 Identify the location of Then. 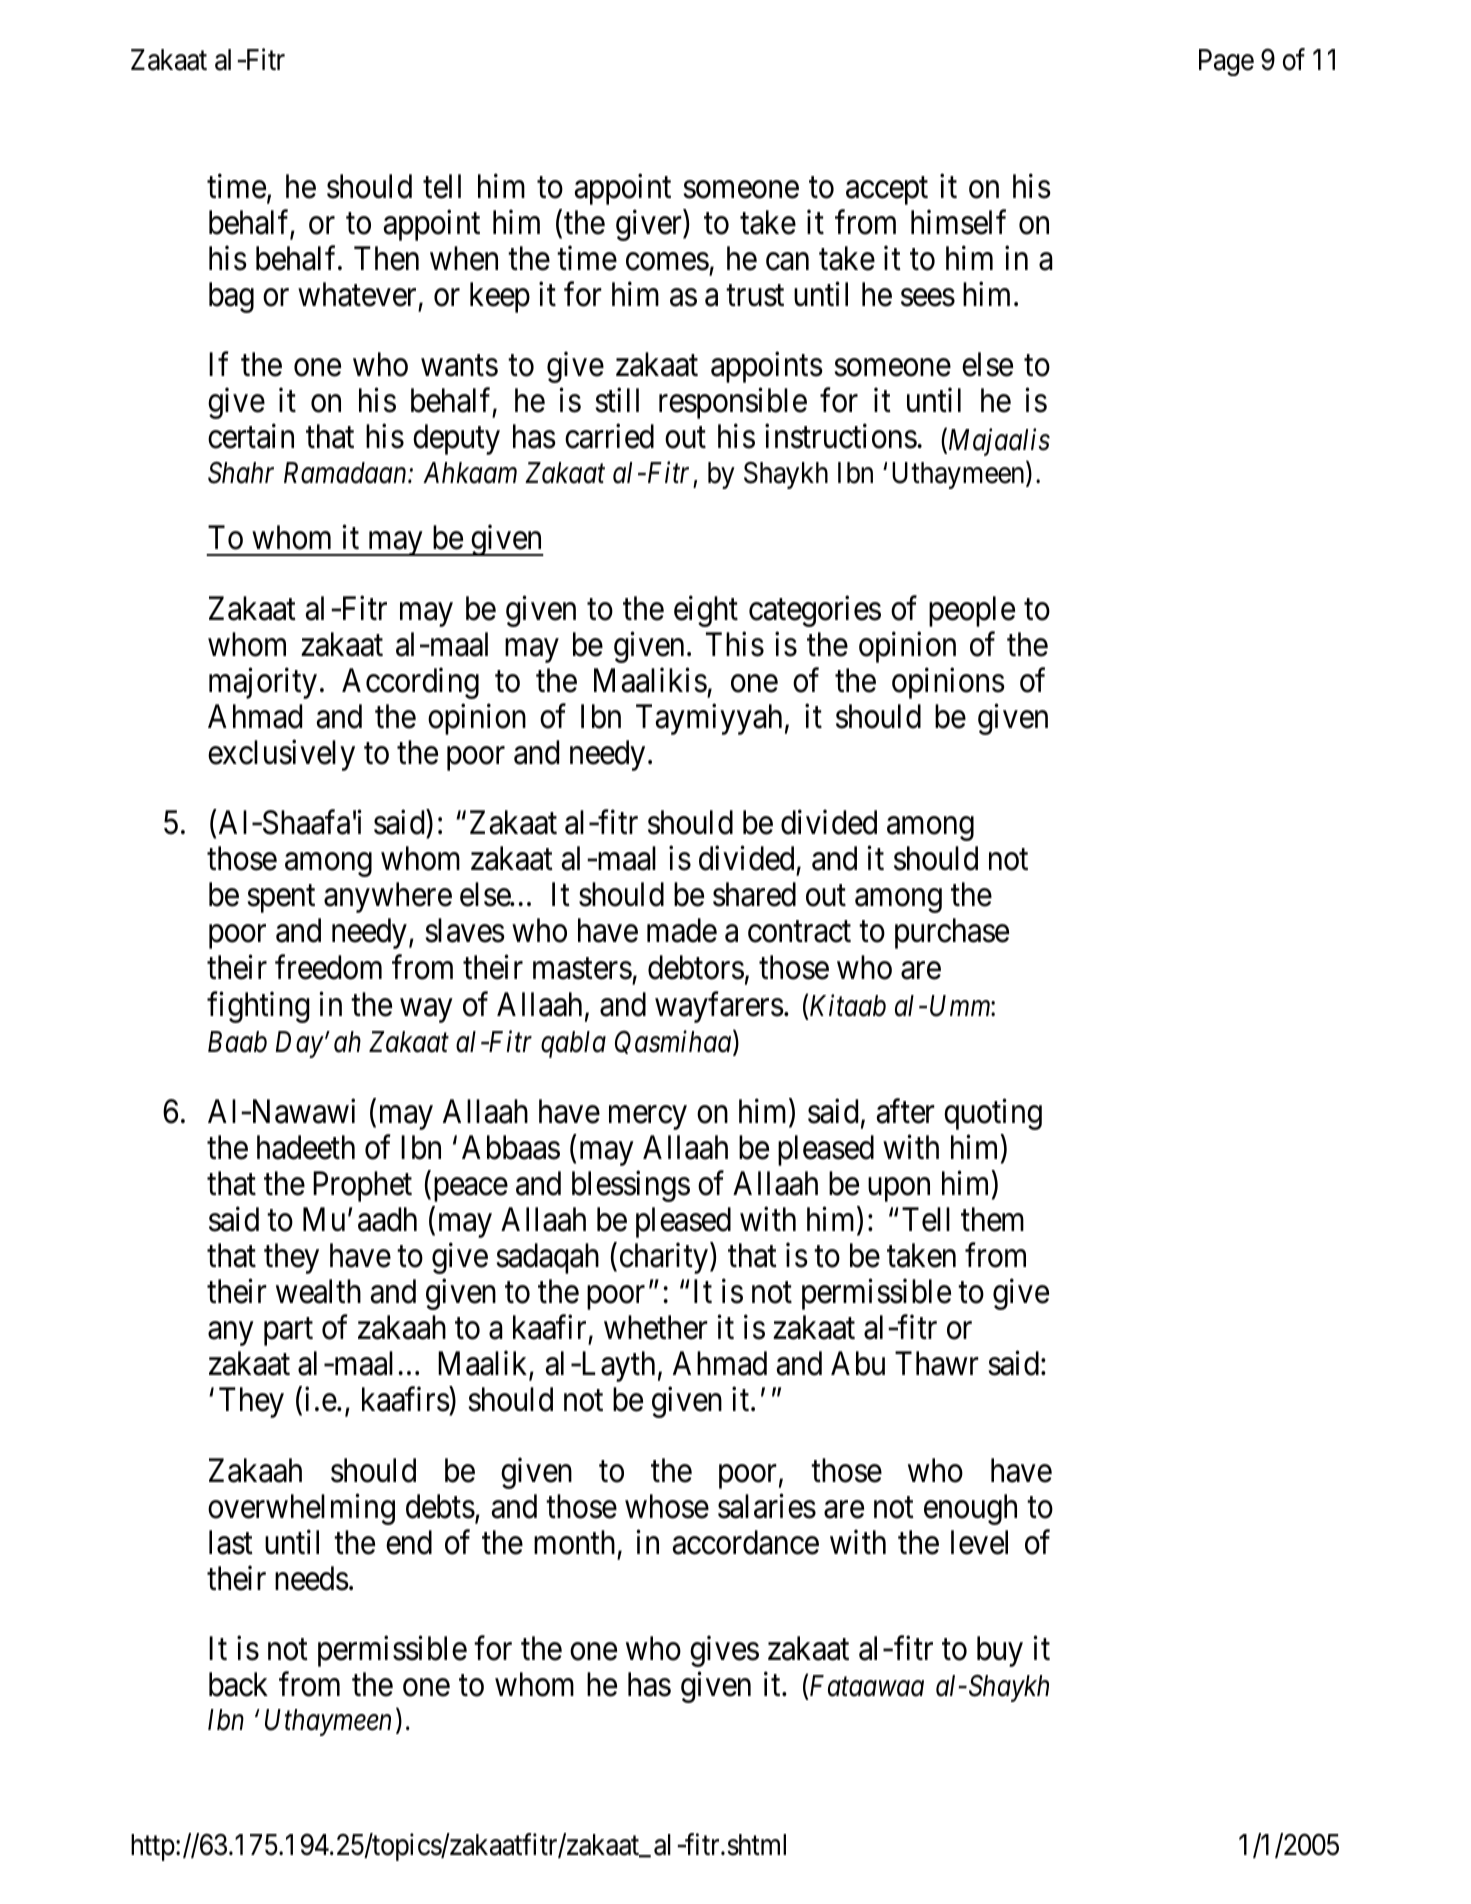
(386, 258).
